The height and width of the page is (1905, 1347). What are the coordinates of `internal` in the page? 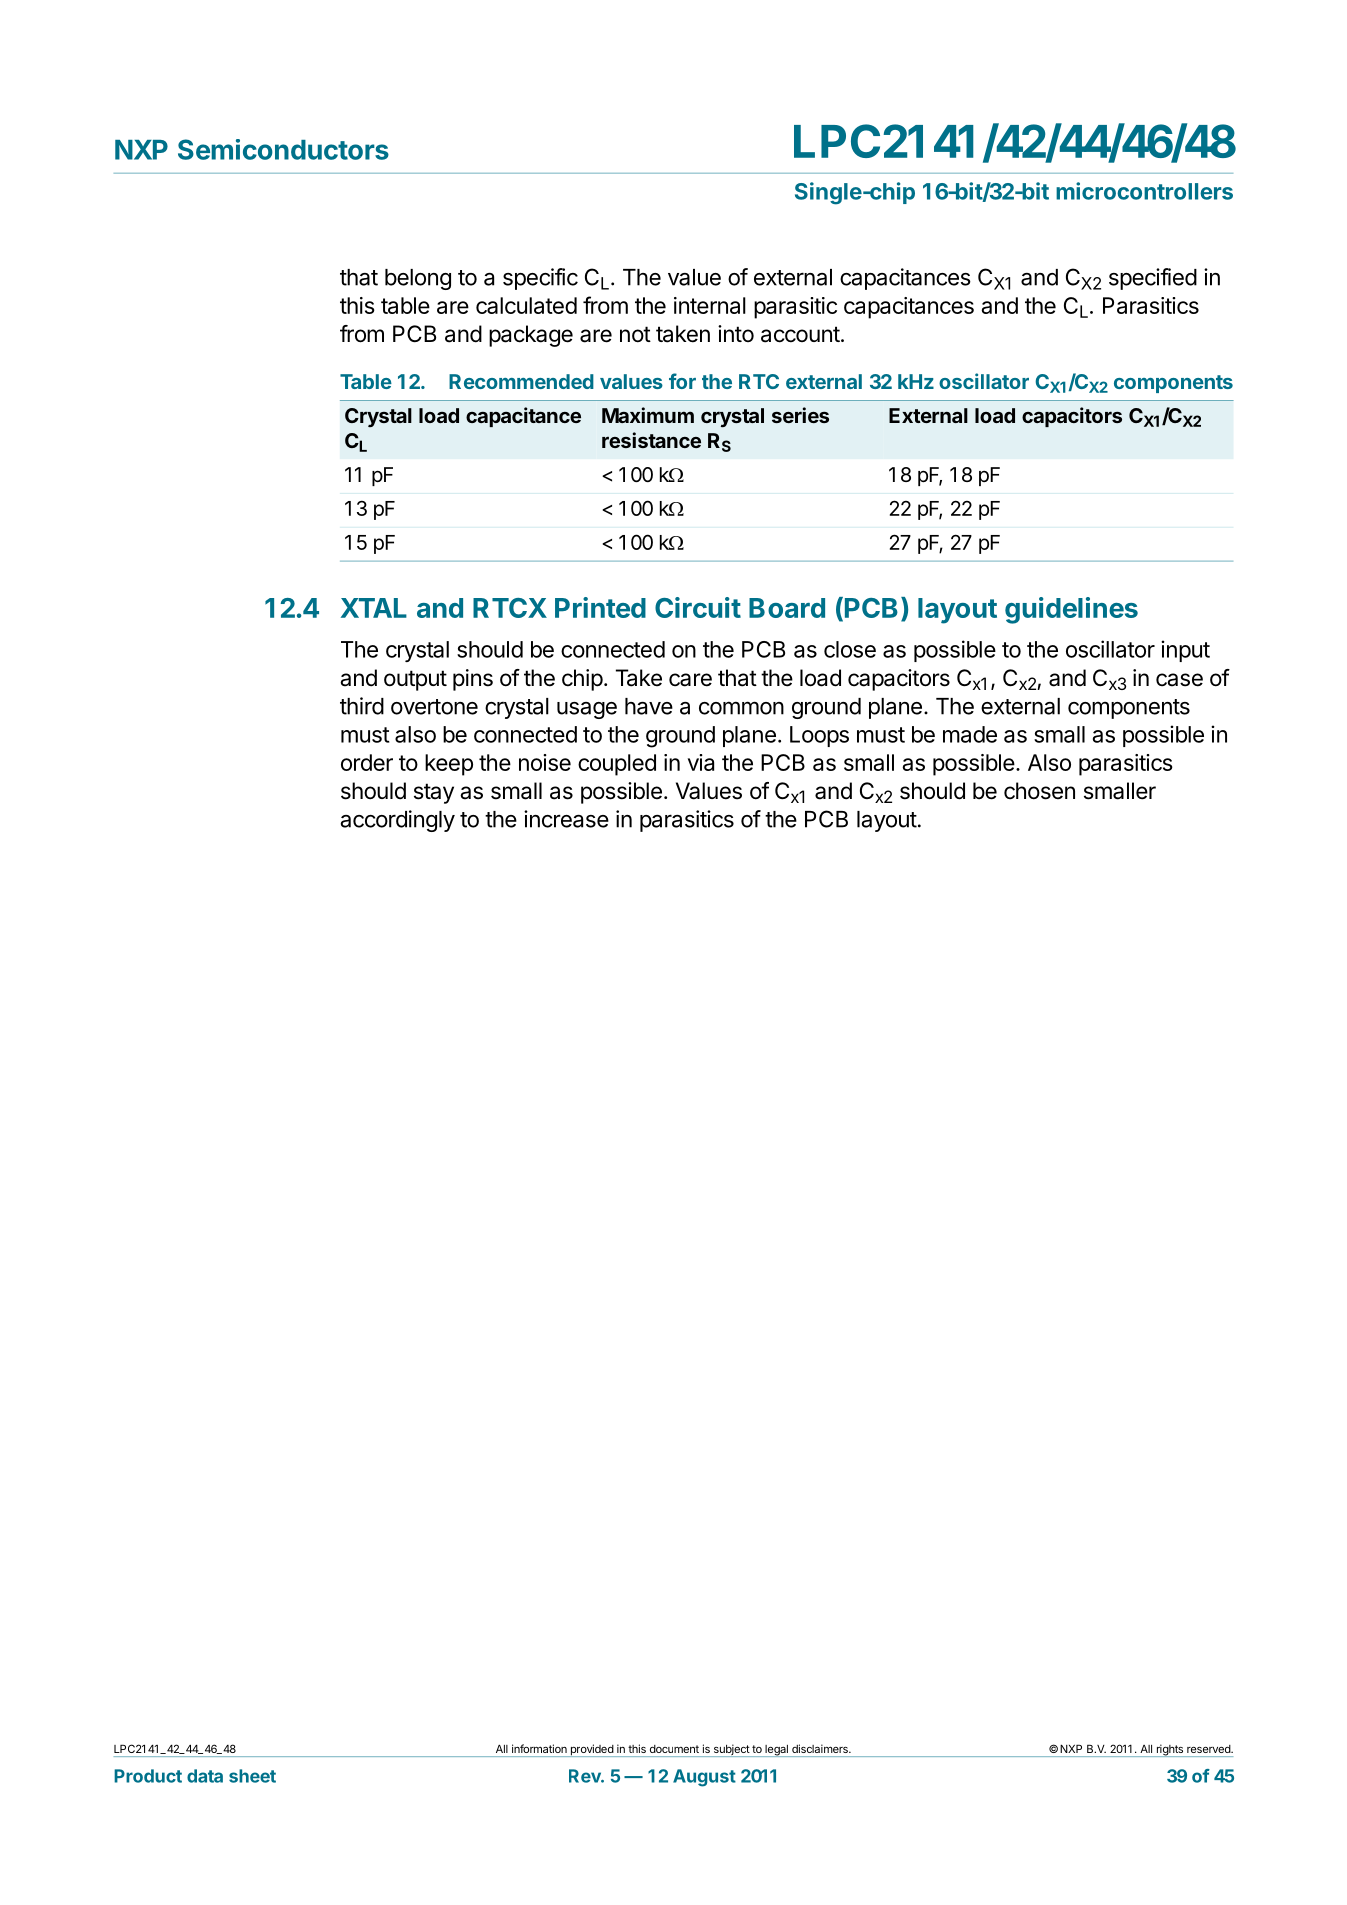 It's located at (710, 305).
